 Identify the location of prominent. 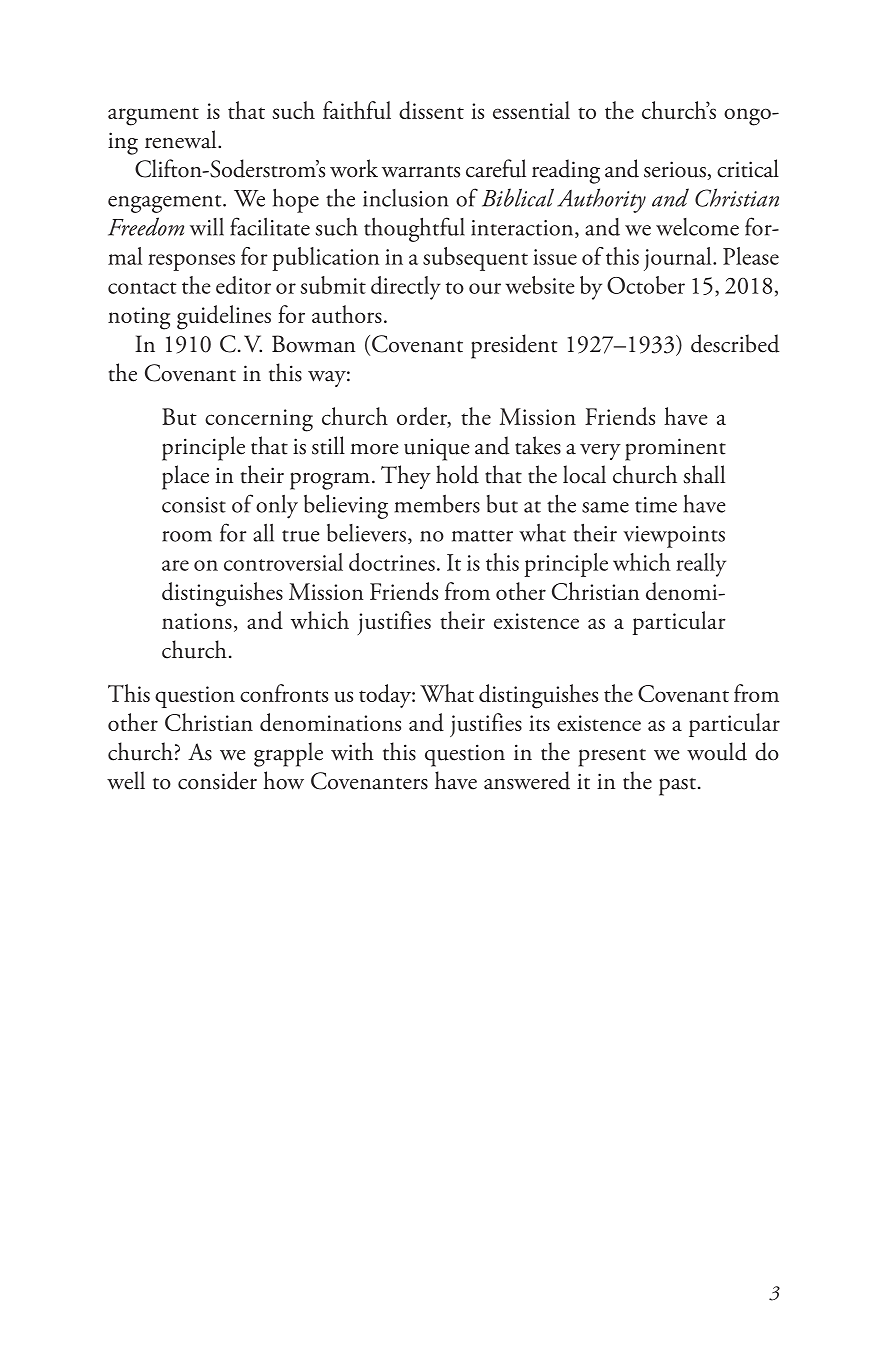
(675, 449).
